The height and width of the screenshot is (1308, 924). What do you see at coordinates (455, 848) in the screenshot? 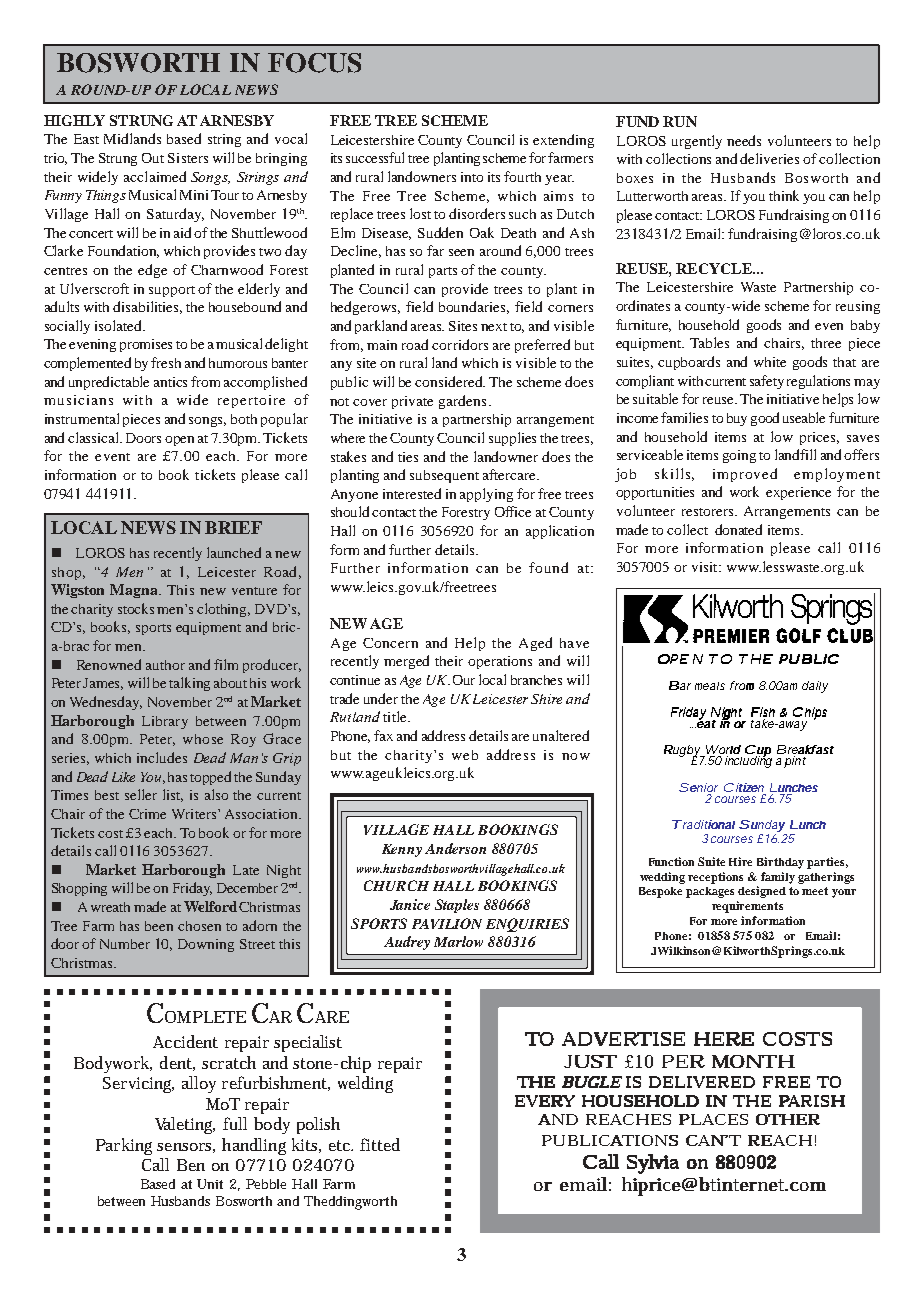
I see `Anderson` at bounding box center [455, 848].
